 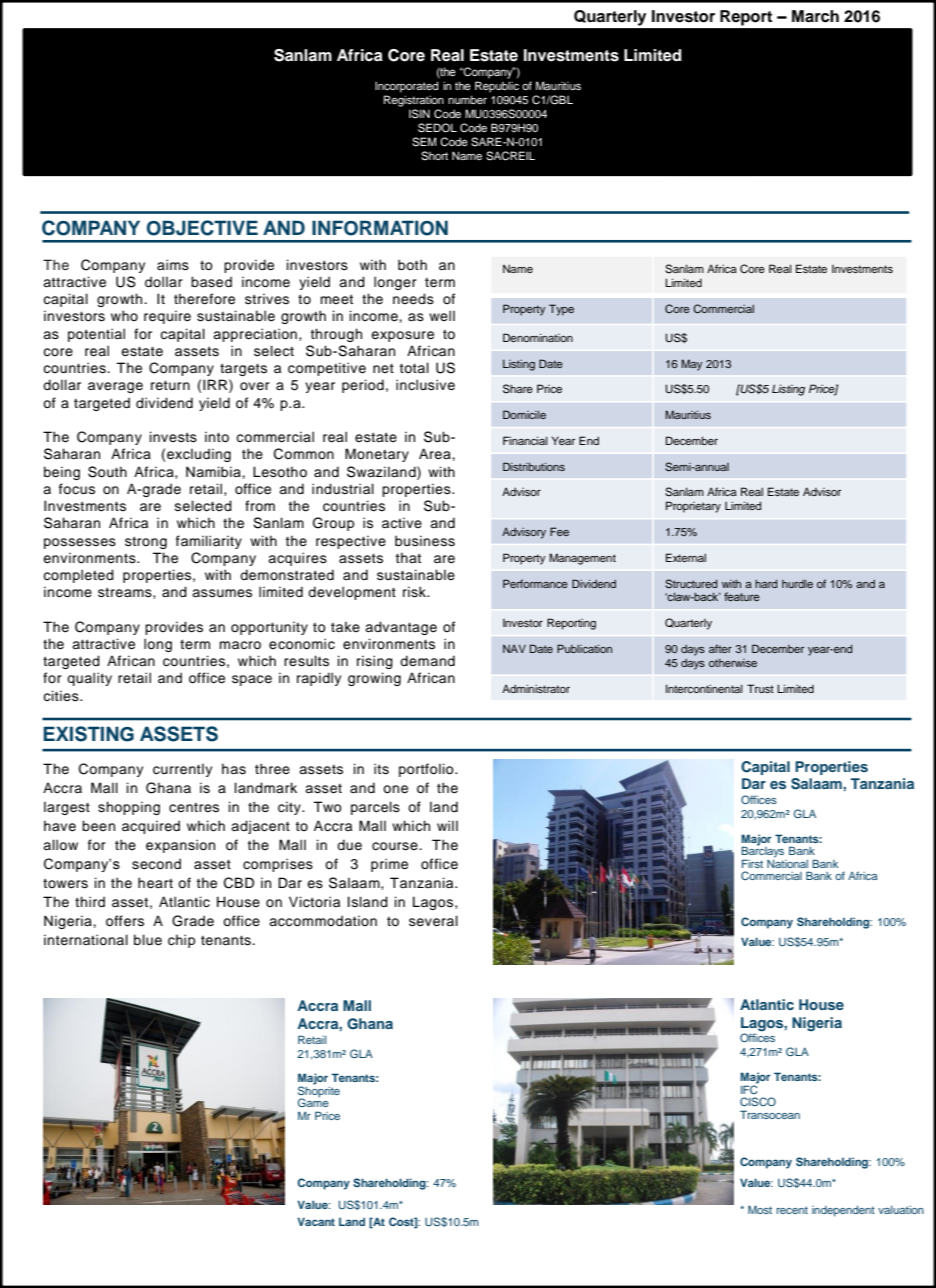 I want to click on Republic, so click(x=497, y=87).
